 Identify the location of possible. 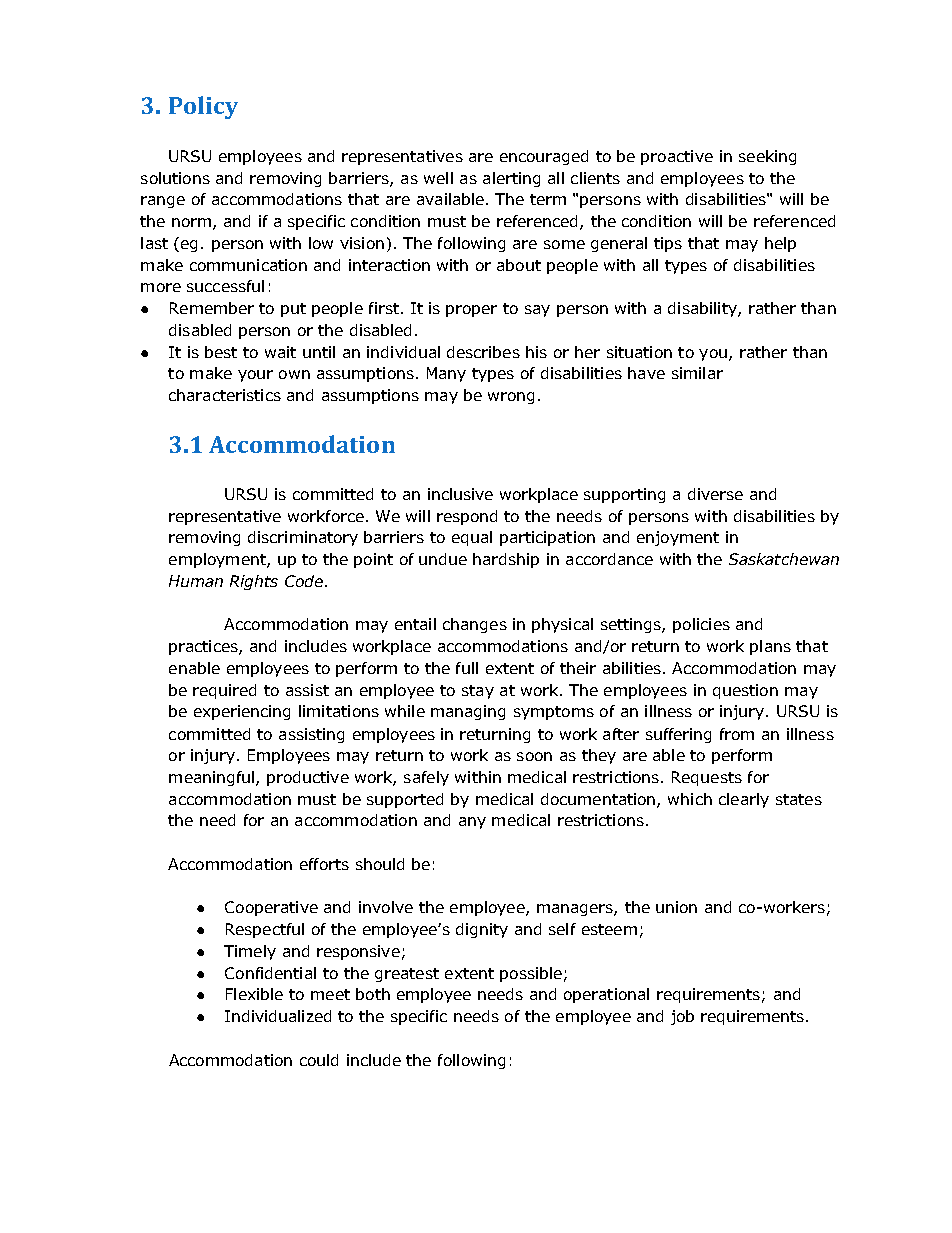
(531, 974).
